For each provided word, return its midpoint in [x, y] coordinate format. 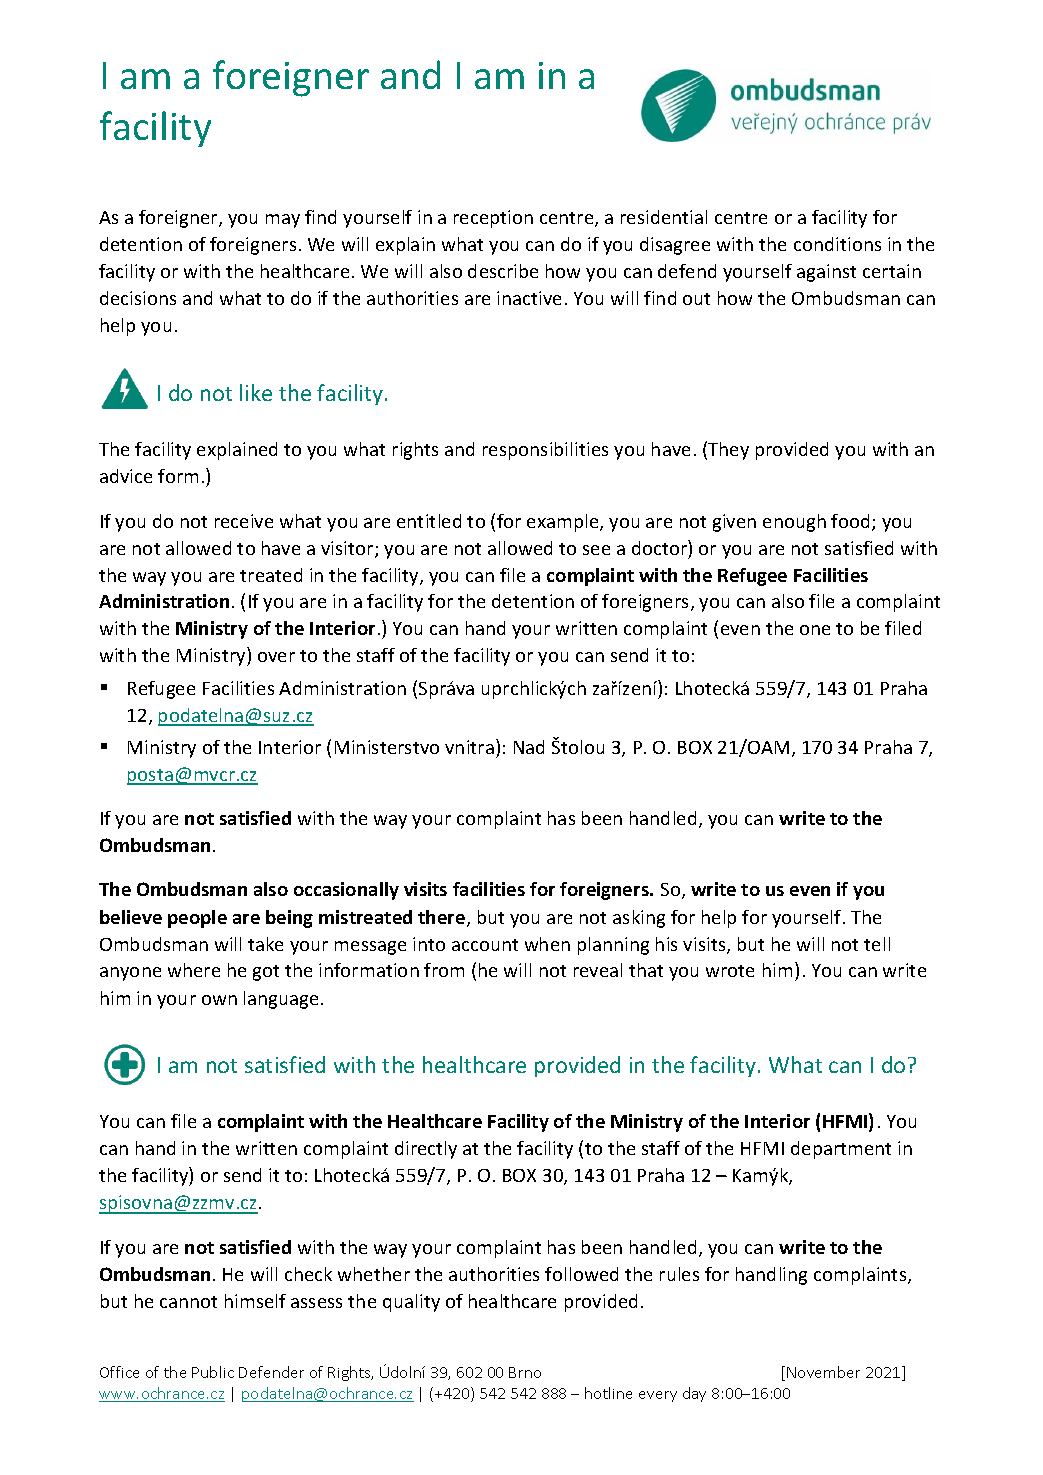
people [197, 919]
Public [213, 1372]
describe [503, 271]
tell [877, 944]
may [283, 221]
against [826, 273]
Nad [529, 747]
